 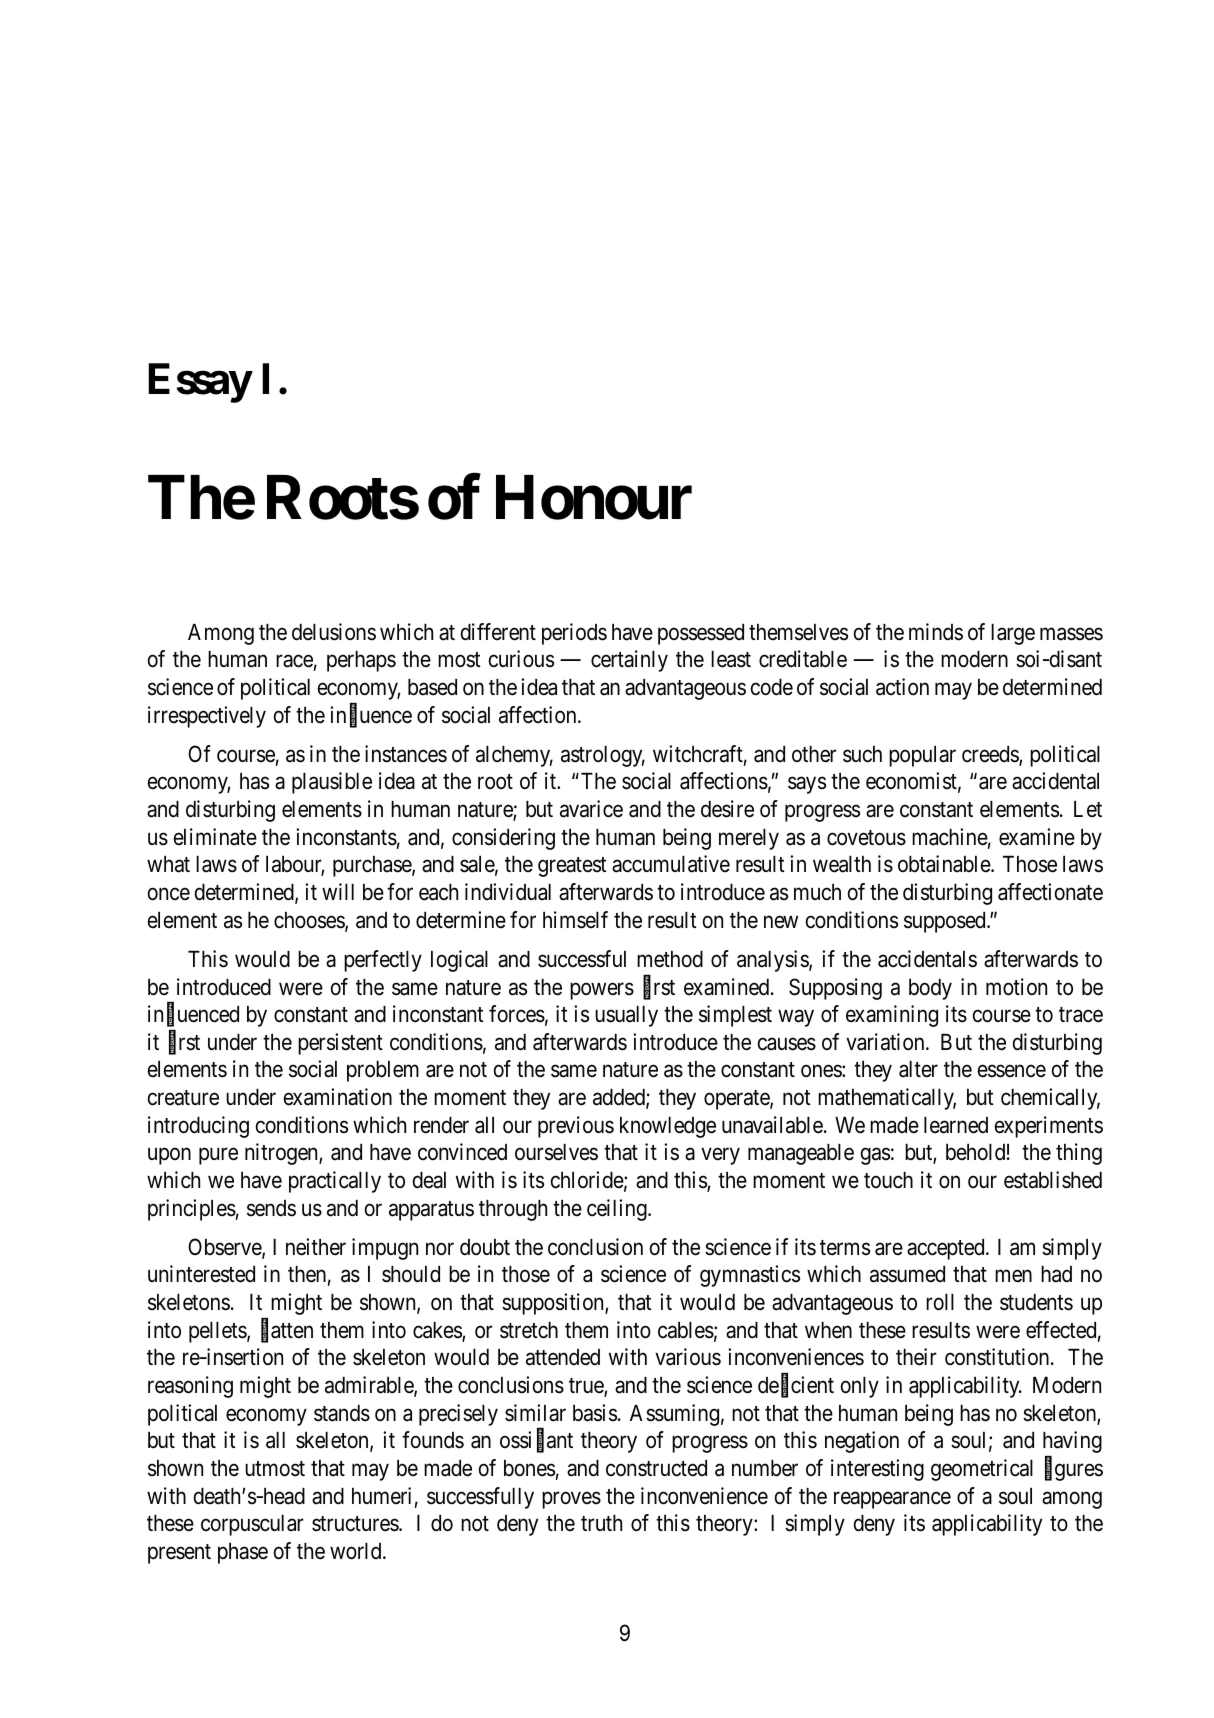 I want to click on essence, so click(x=1012, y=1071).
